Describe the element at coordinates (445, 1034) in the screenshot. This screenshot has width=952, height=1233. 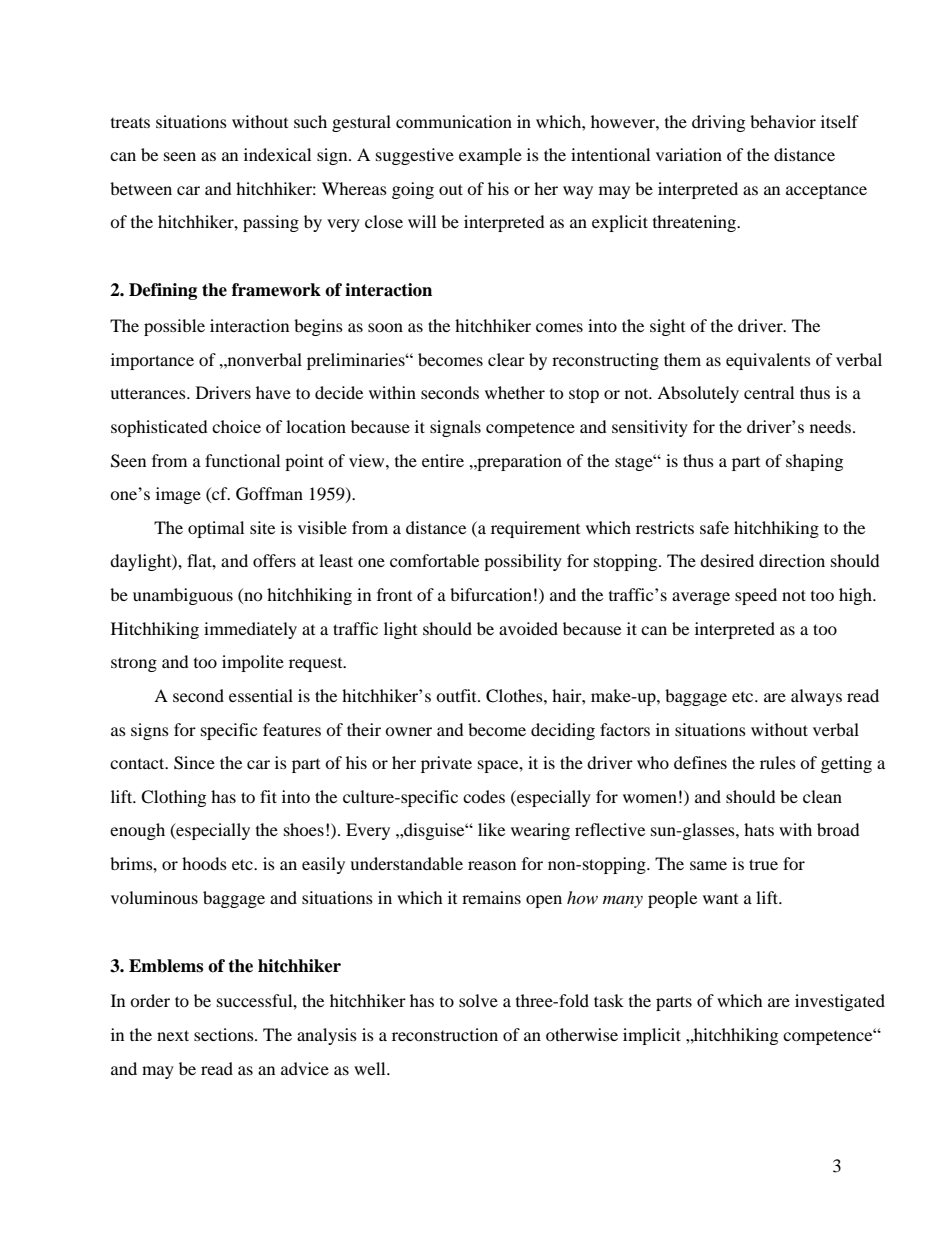
I see `reconstruction` at that location.
